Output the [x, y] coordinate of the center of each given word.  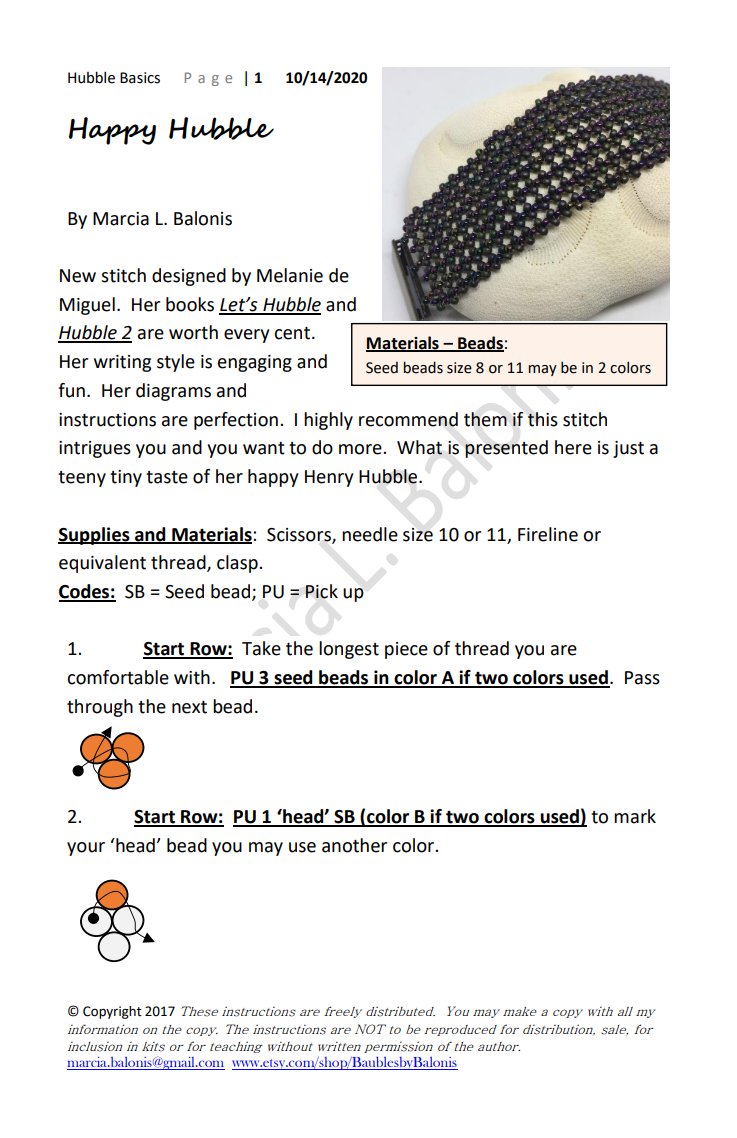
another [354, 845]
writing [122, 363]
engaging [255, 363]
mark [635, 816]
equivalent [102, 564]
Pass [642, 678]
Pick [321, 591]
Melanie [290, 275]
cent [292, 333]
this [543, 419]
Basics [140, 78]
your [86, 849]
